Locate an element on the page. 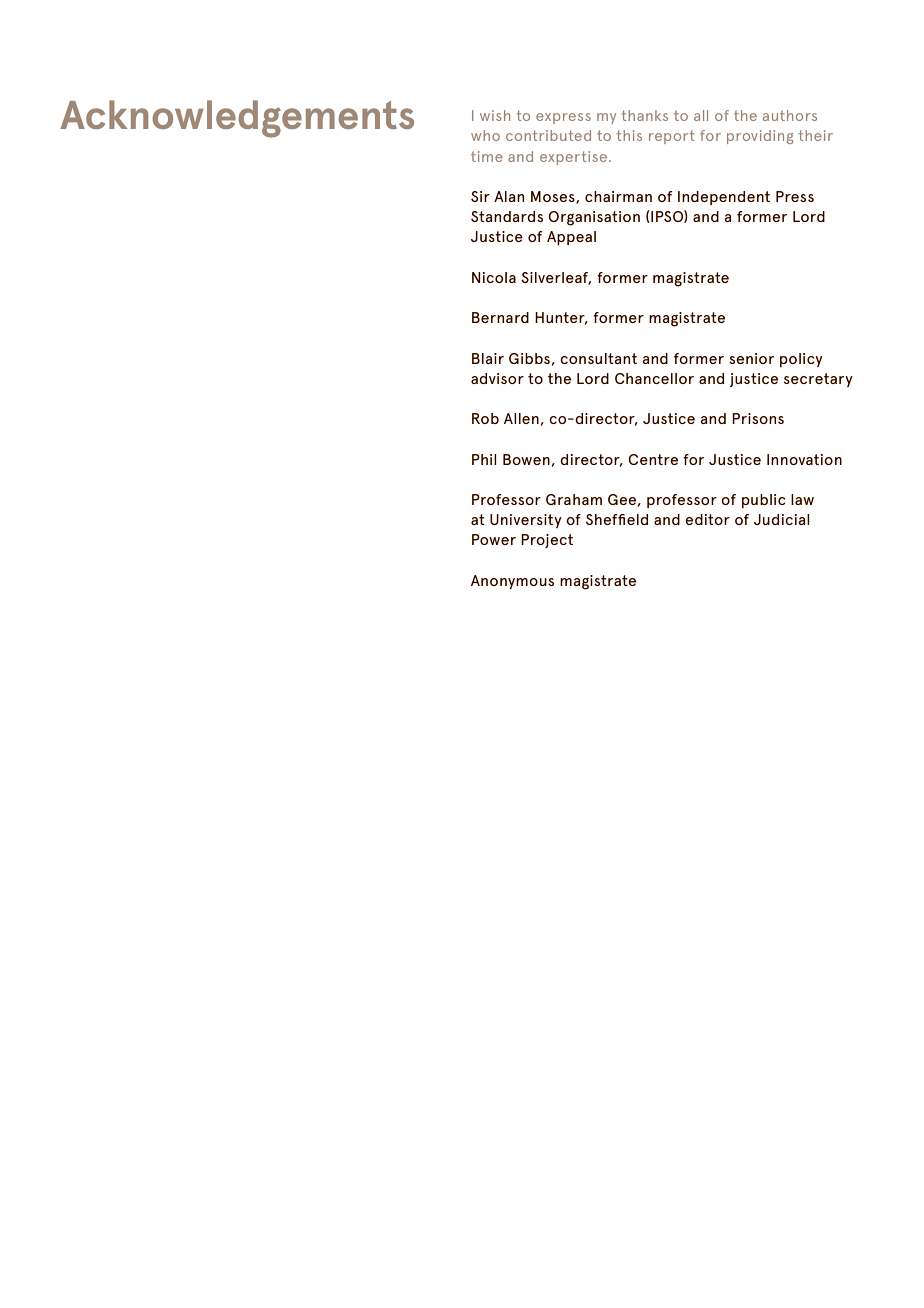 The width and height of the document is (924, 1308). providing is located at coordinates (760, 137).
